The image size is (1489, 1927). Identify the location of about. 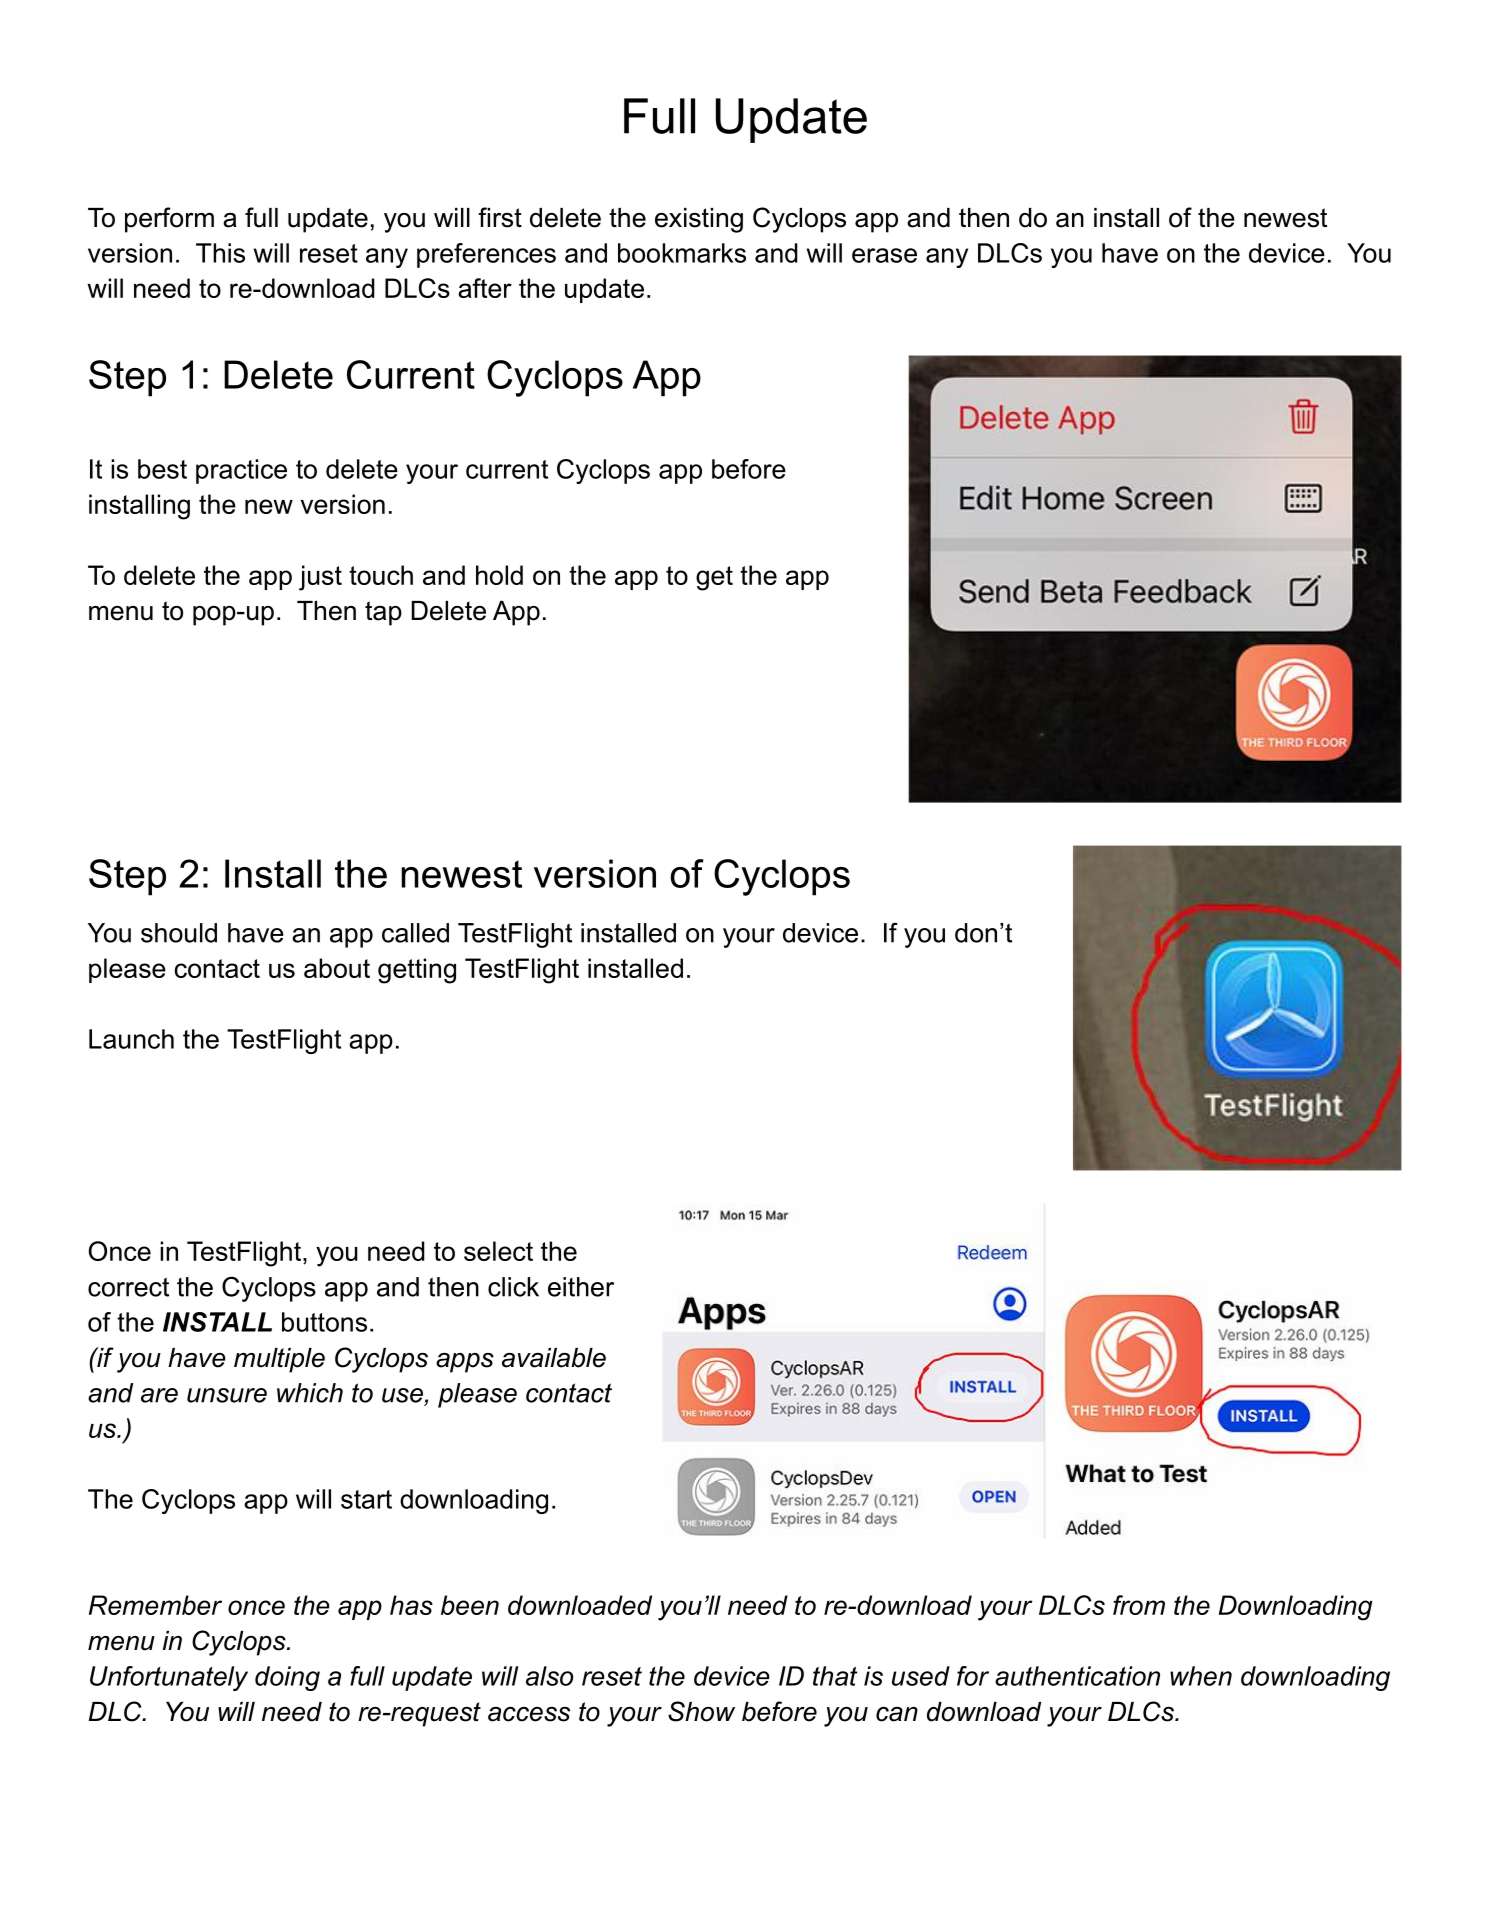
(337, 968).
